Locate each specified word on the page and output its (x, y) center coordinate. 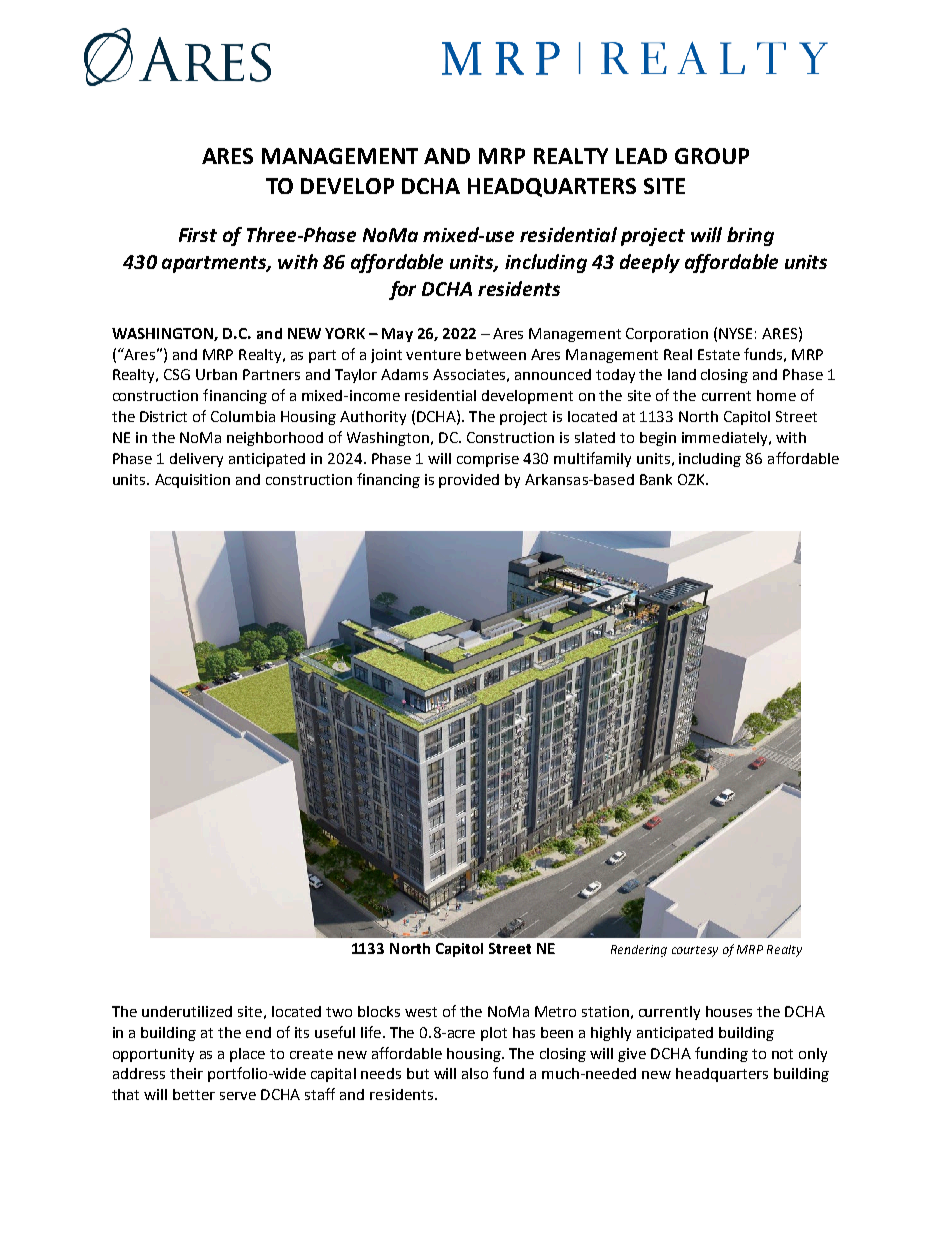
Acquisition (192, 481)
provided (469, 481)
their (186, 1073)
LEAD (641, 156)
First (198, 235)
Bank (656, 479)
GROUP (712, 156)
